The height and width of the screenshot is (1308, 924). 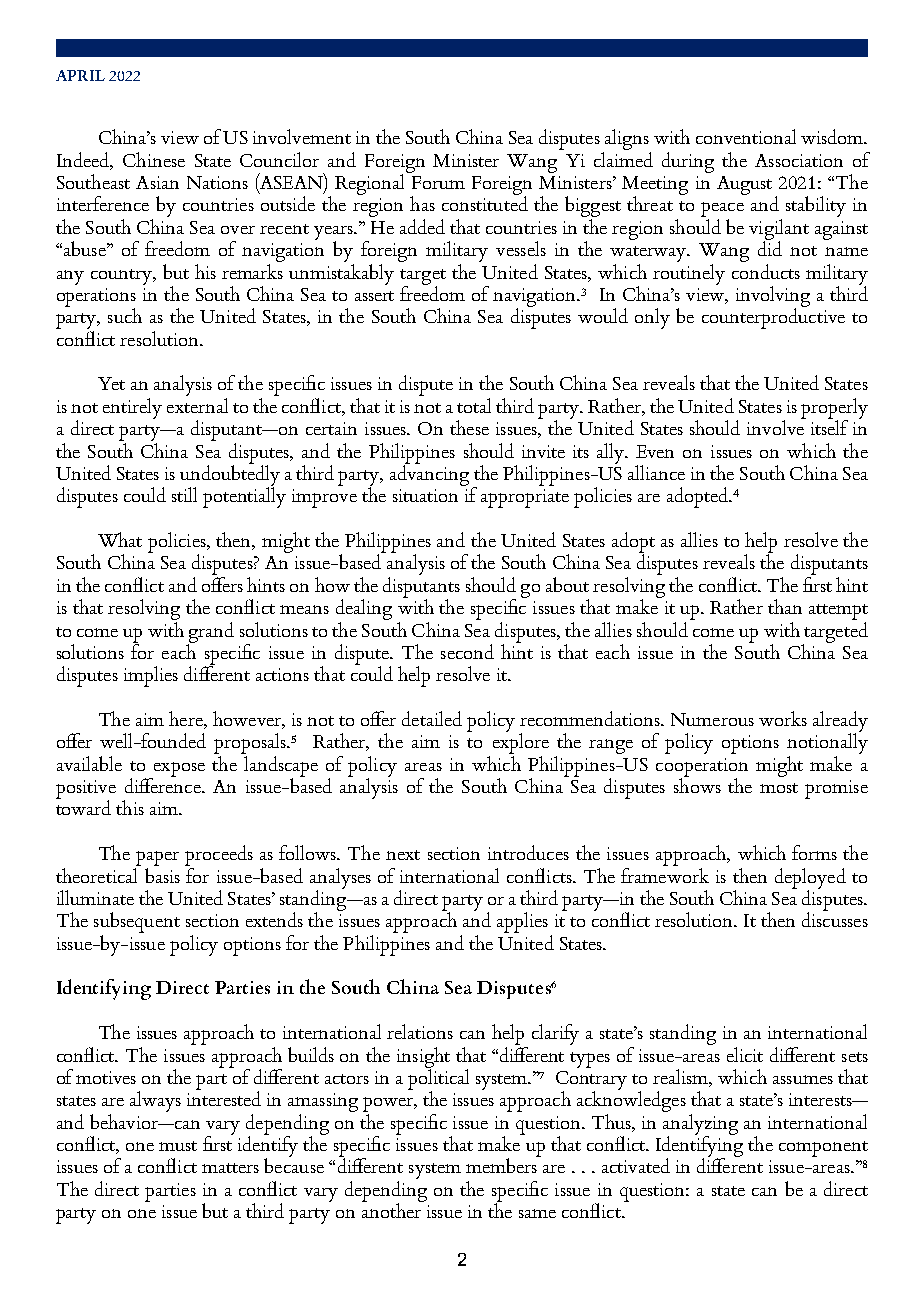 What do you see at coordinates (502, 1164) in the screenshot?
I see `members` at bounding box center [502, 1164].
